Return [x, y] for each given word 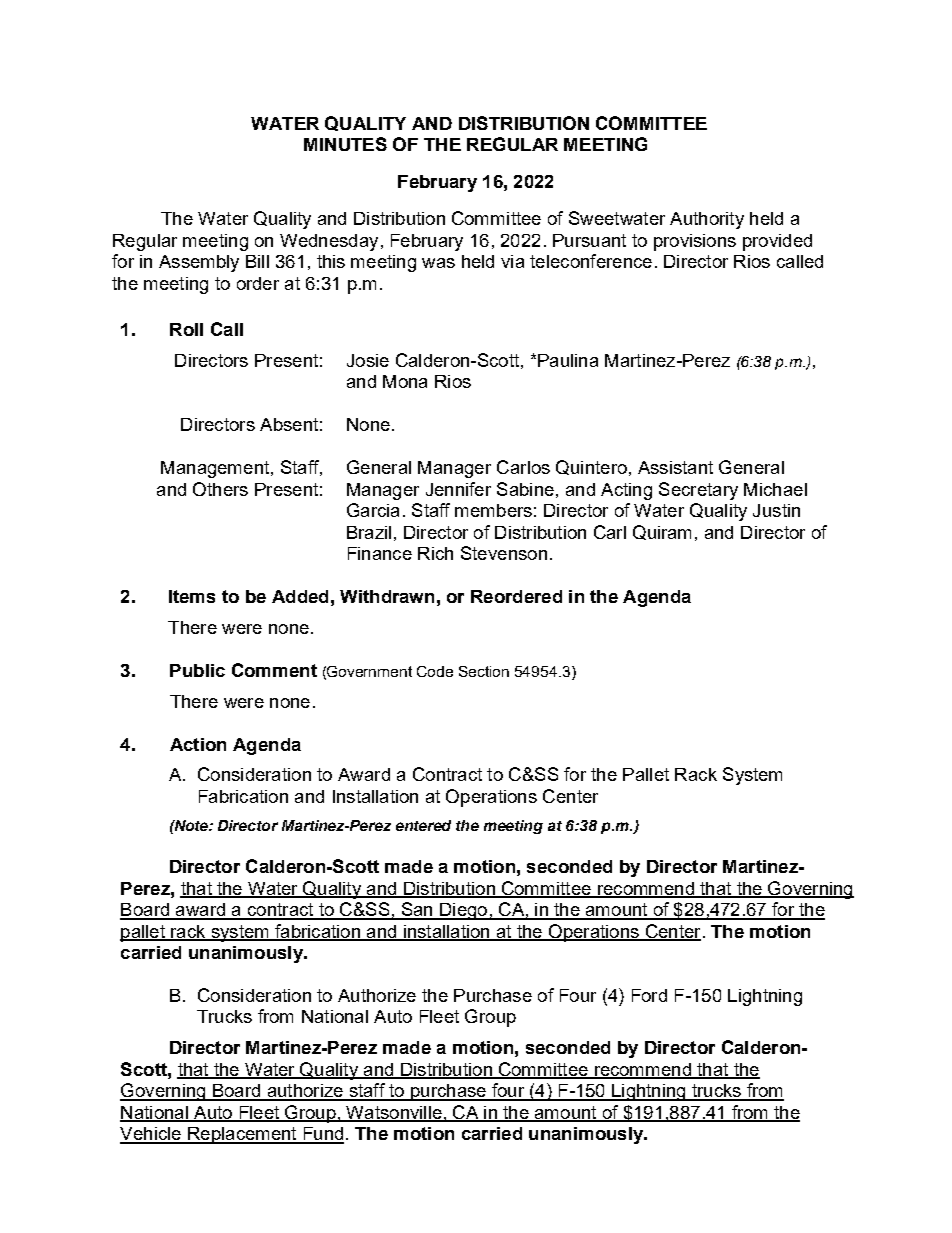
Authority [707, 220]
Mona [405, 381]
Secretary [698, 491]
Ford [649, 995]
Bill [257, 261]
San [417, 910]
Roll [186, 329]
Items [192, 596]
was [438, 263]
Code [435, 671]
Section [484, 671]
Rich [435, 553]
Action [198, 744]
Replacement [242, 1135]
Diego [463, 911]
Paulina [568, 360]
